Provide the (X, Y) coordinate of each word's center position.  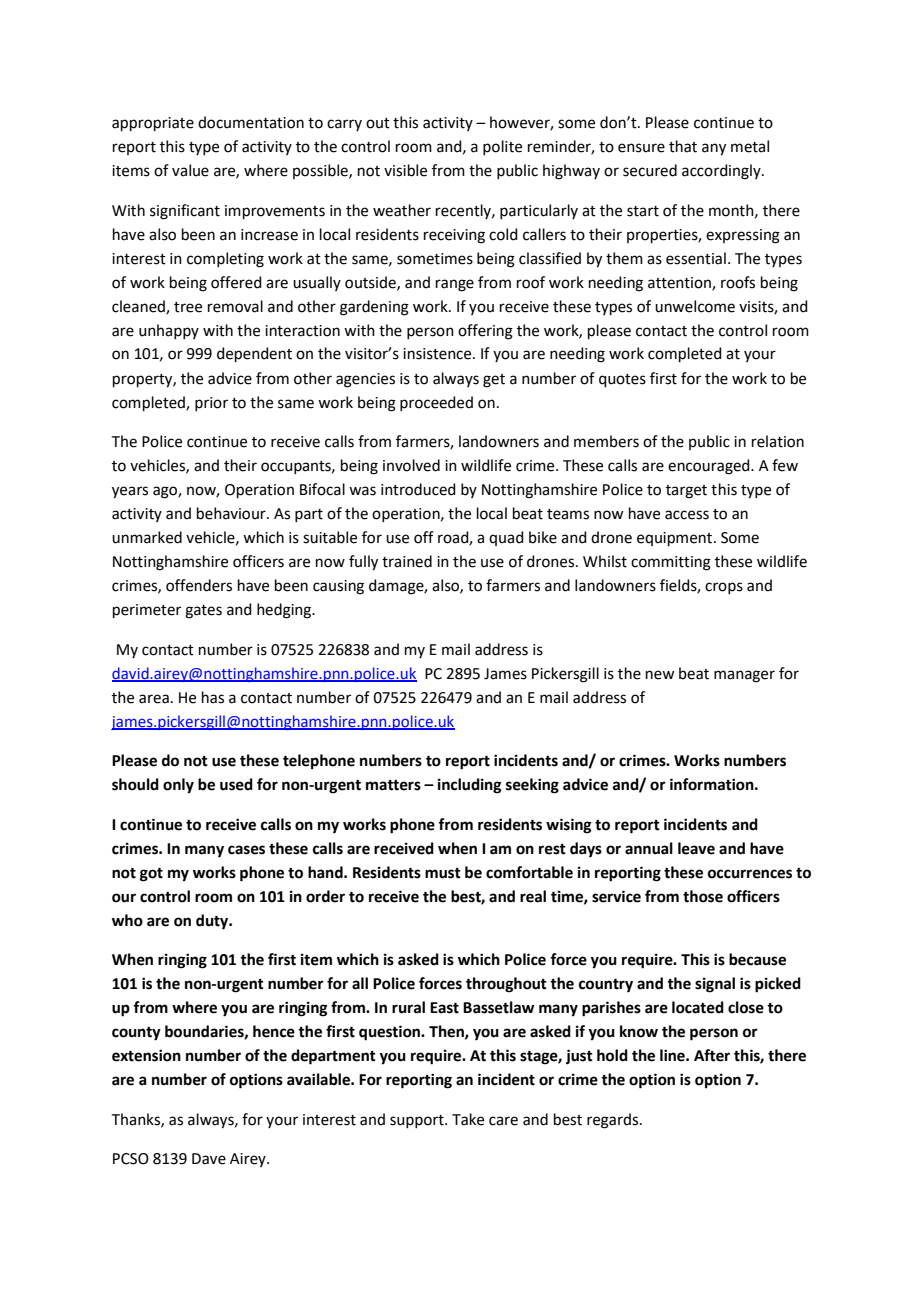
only (178, 786)
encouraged (710, 467)
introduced (418, 489)
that (683, 146)
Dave (209, 1159)
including (470, 786)
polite (502, 147)
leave (696, 848)
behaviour (232, 513)
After (712, 1055)
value (190, 170)
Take (468, 1119)
